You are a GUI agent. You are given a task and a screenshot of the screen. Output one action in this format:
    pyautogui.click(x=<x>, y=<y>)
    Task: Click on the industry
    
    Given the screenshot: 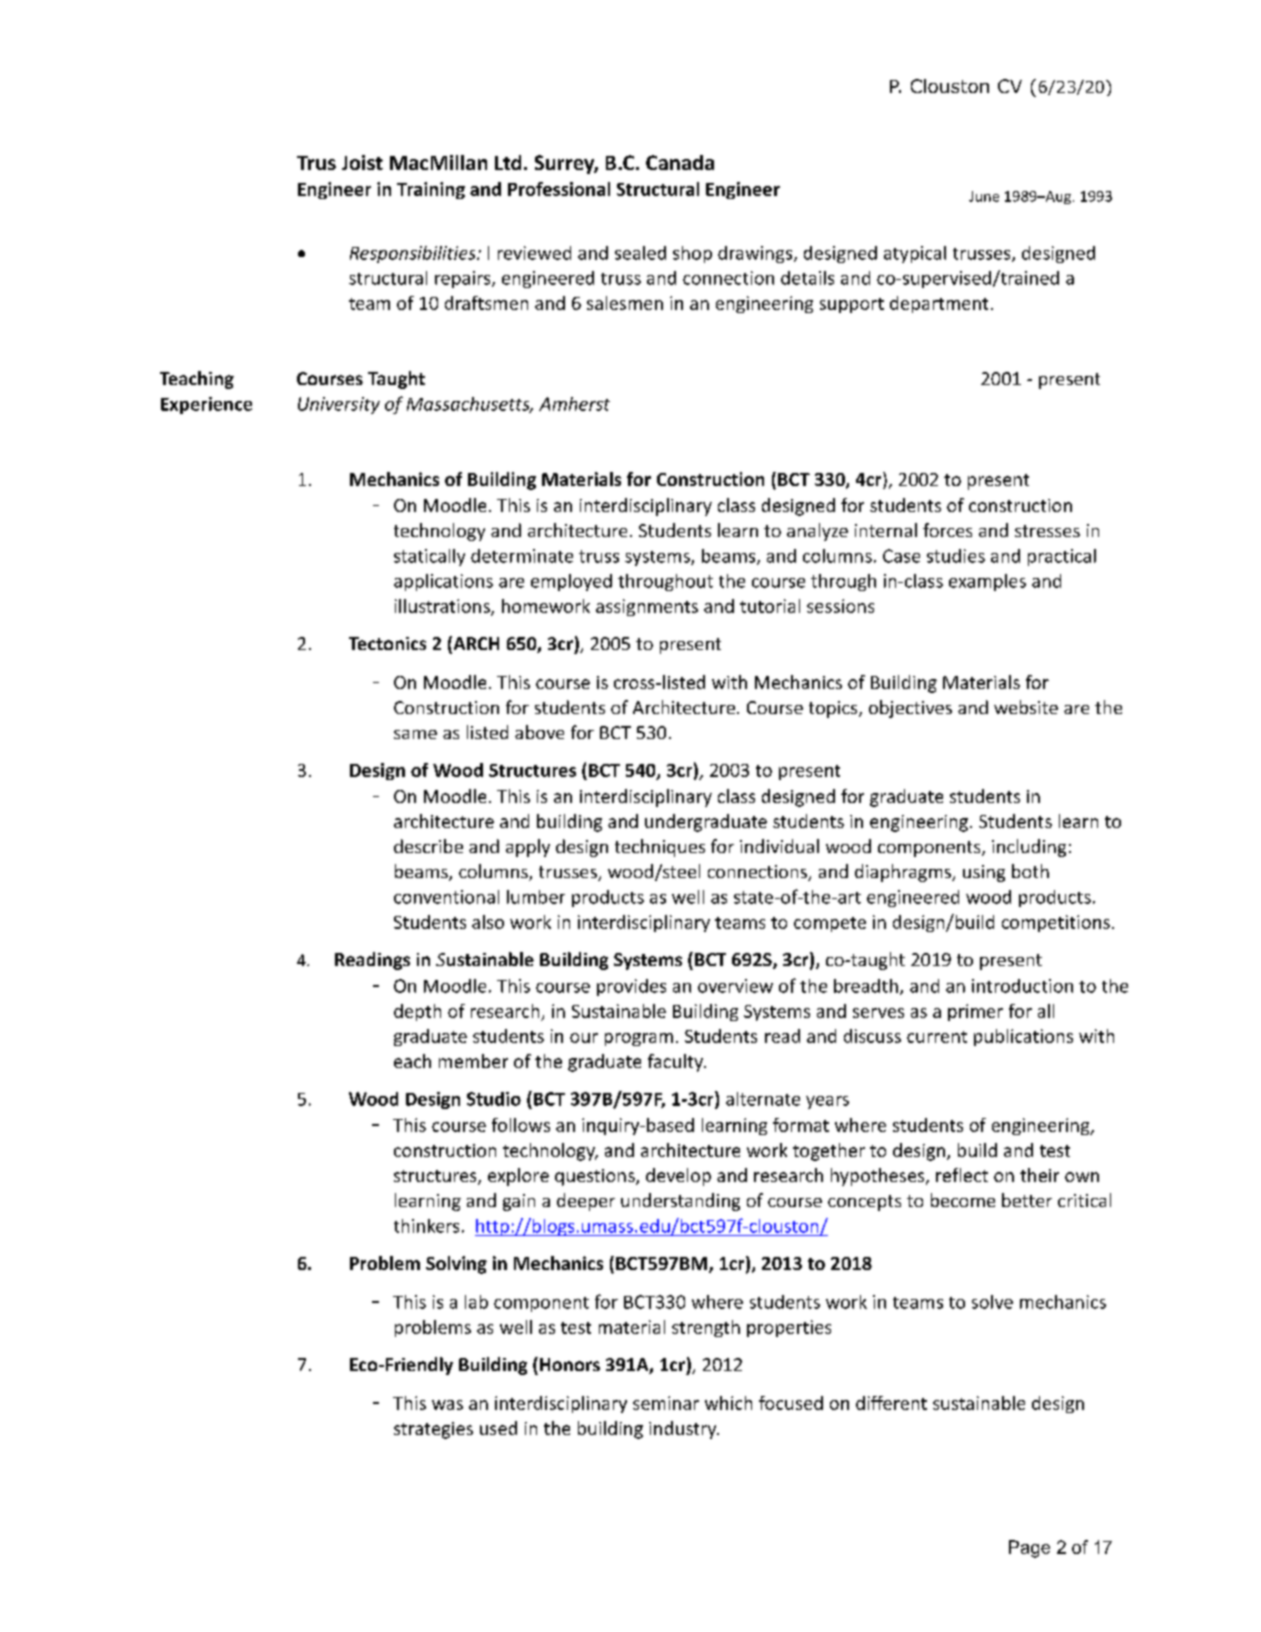 What is the action you would take?
    pyautogui.click(x=684, y=1430)
